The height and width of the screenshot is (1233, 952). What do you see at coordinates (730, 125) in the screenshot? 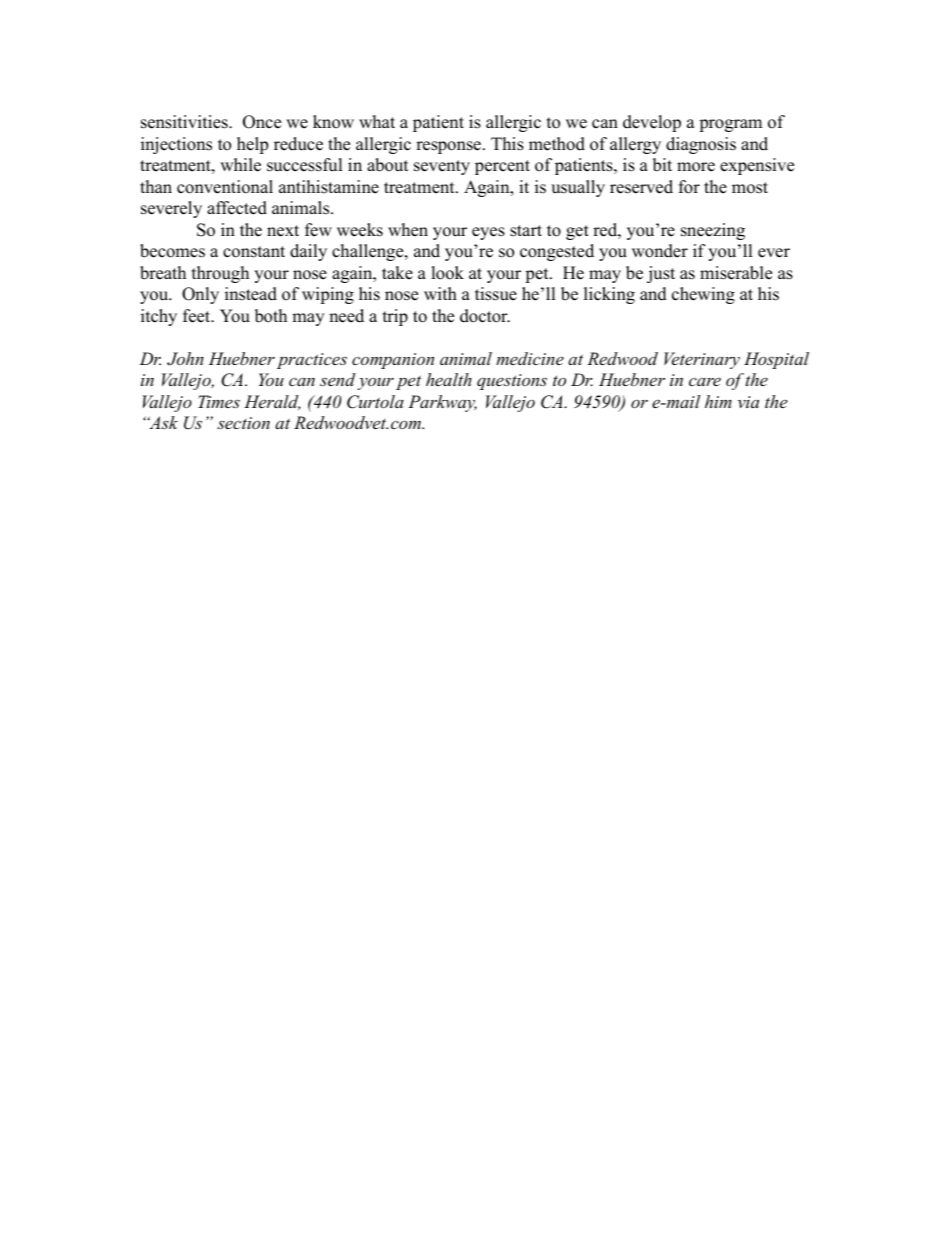
I see `program` at bounding box center [730, 125].
